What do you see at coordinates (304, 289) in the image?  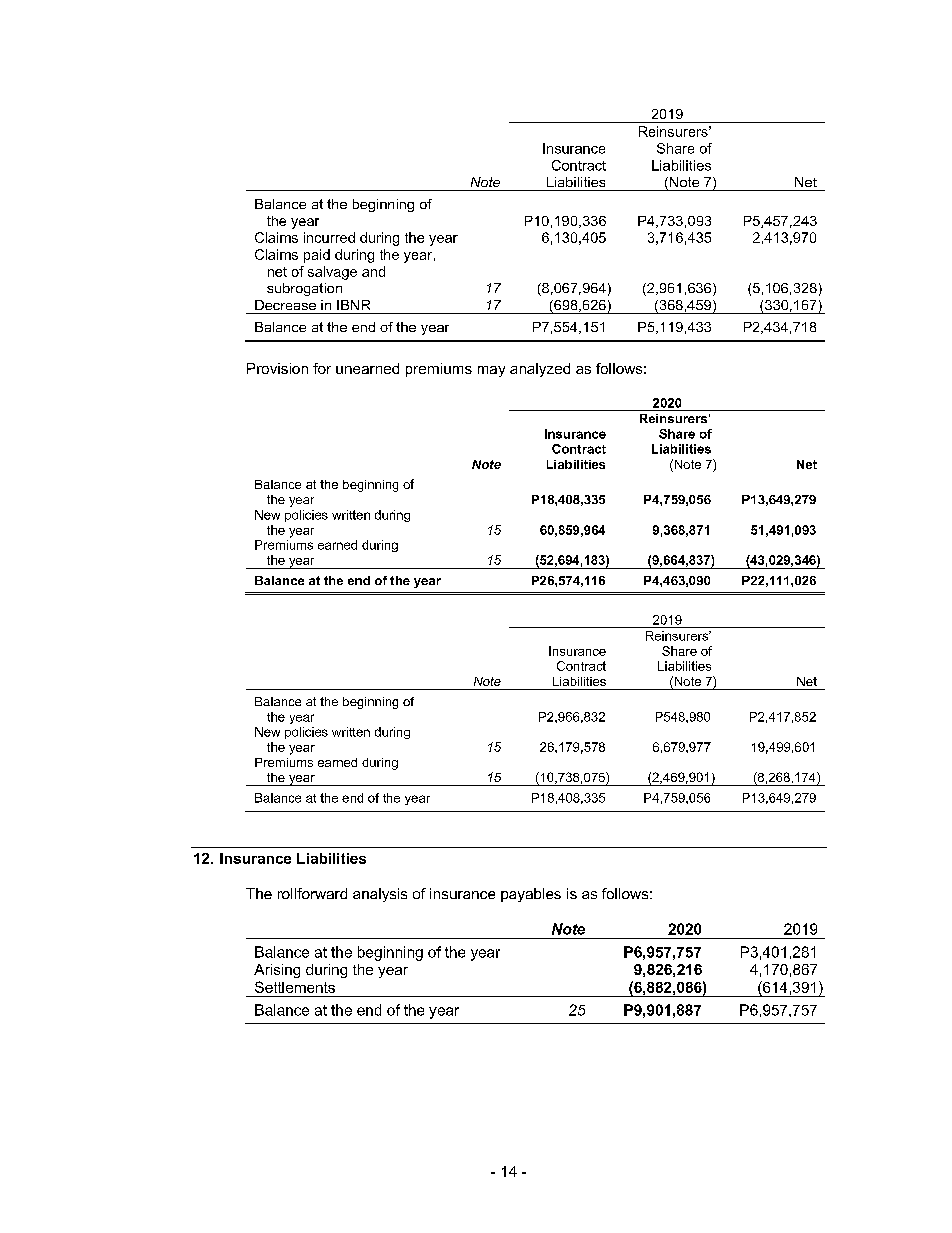 I see `subrogation` at bounding box center [304, 289].
